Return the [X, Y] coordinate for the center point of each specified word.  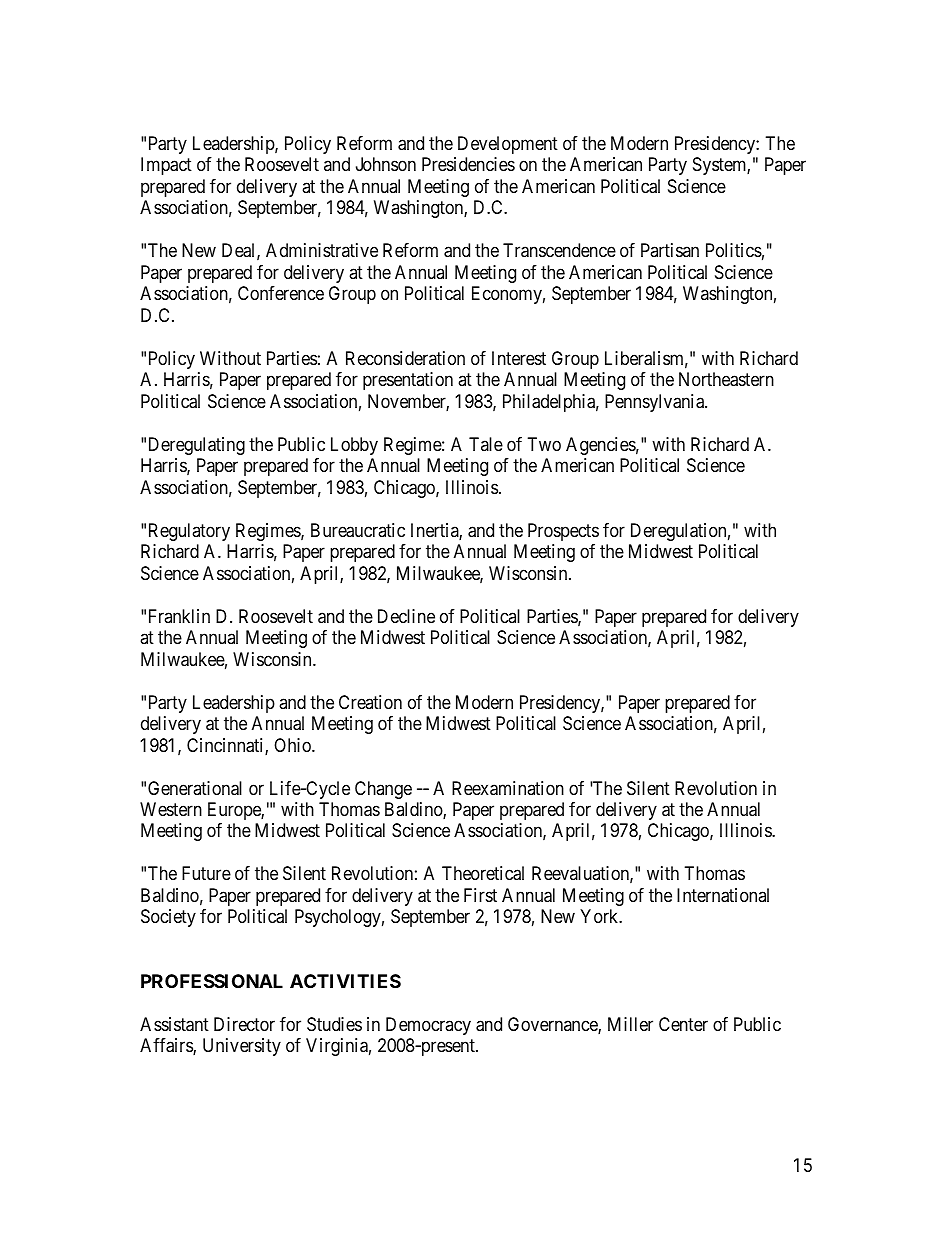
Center [683, 1024]
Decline [406, 616]
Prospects [563, 532]
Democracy [428, 1026]
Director [244, 1024]
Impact [166, 166]
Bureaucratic [358, 530]
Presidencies [468, 164]
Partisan [670, 250]
